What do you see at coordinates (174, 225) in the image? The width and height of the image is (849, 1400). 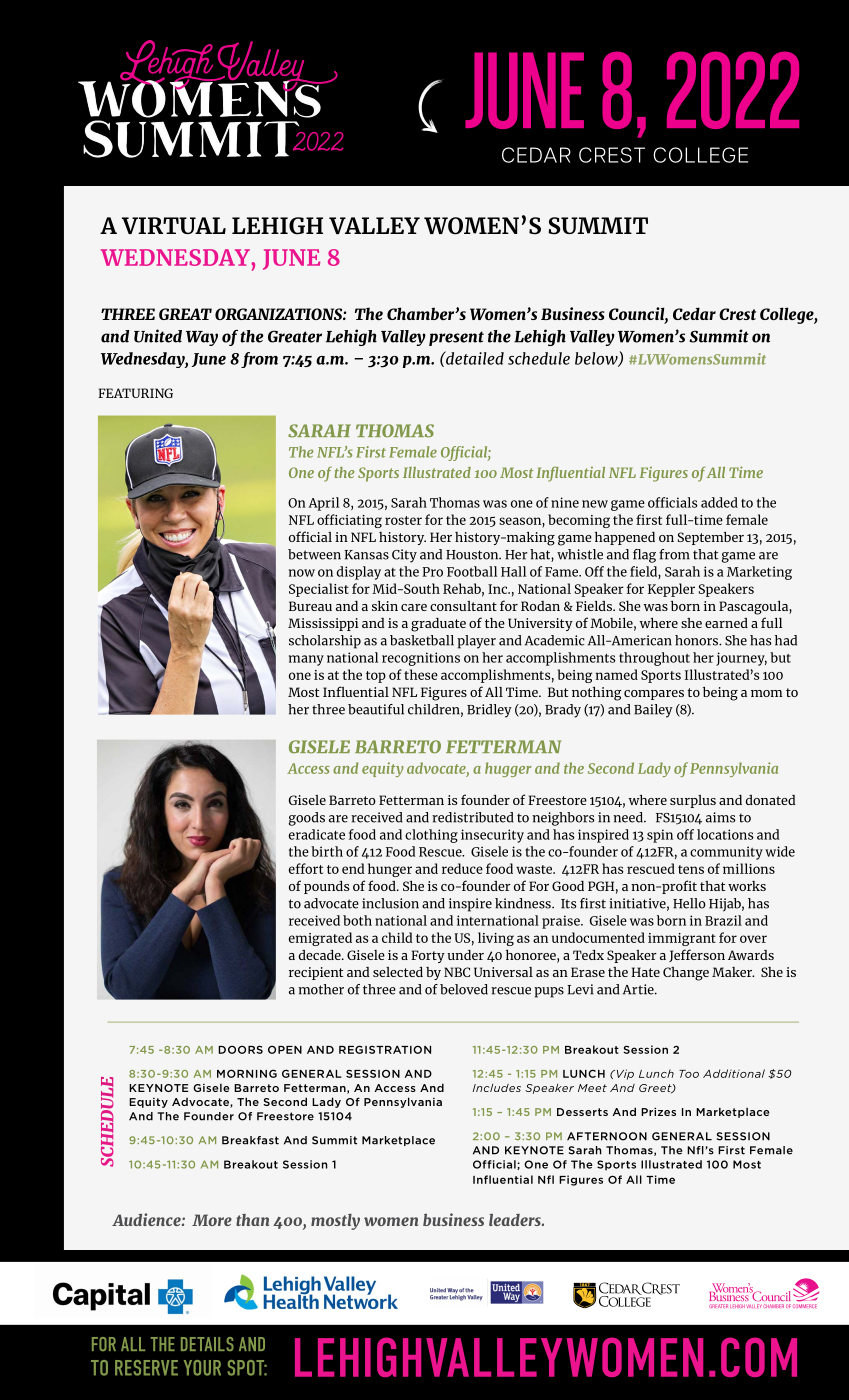 I see `VIRTUAL` at bounding box center [174, 225].
